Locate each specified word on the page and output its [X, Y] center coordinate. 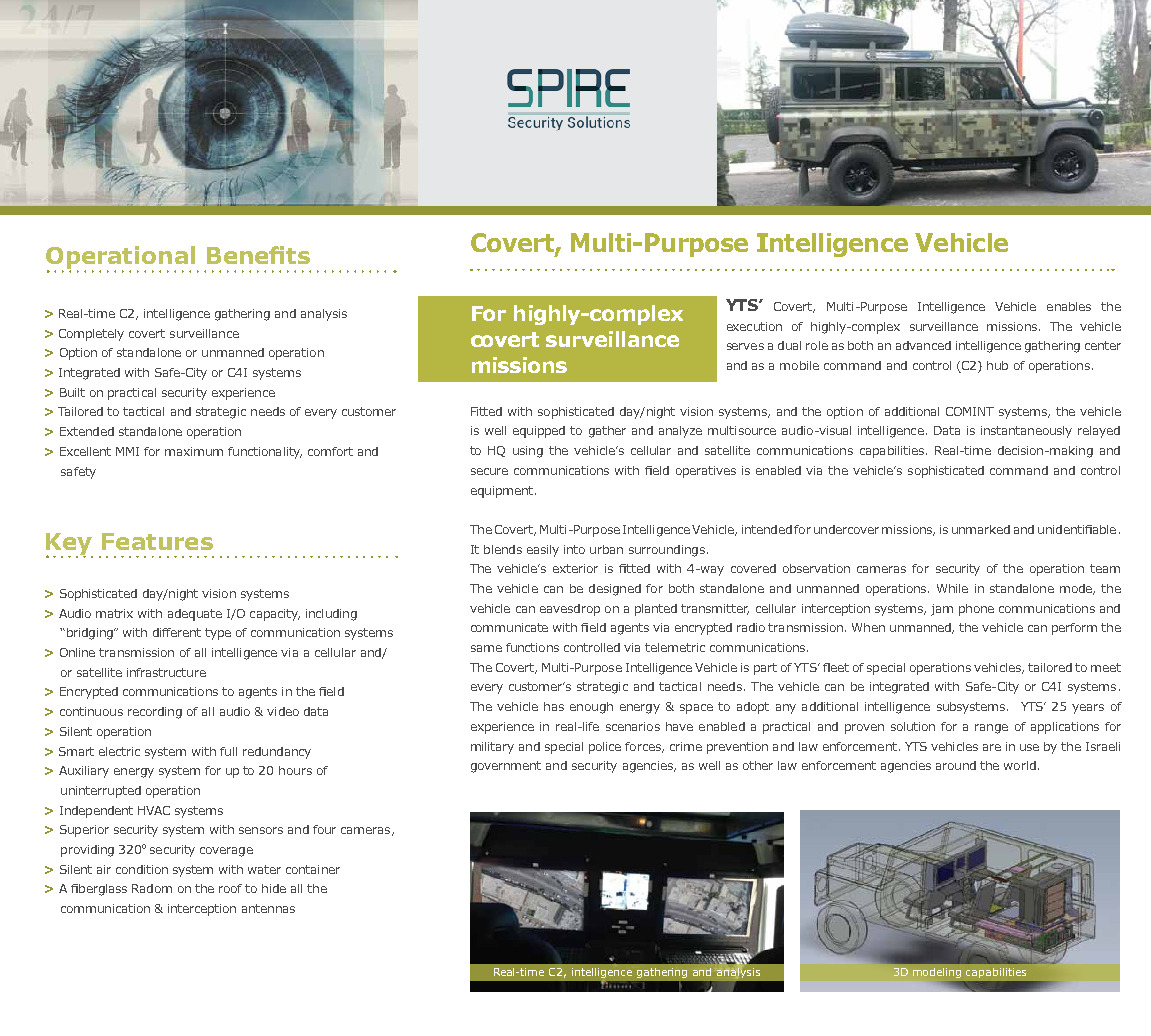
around [956, 765]
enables [1069, 306]
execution [754, 326]
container [313, 869]
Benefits [258, 255]
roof [230, 888]
